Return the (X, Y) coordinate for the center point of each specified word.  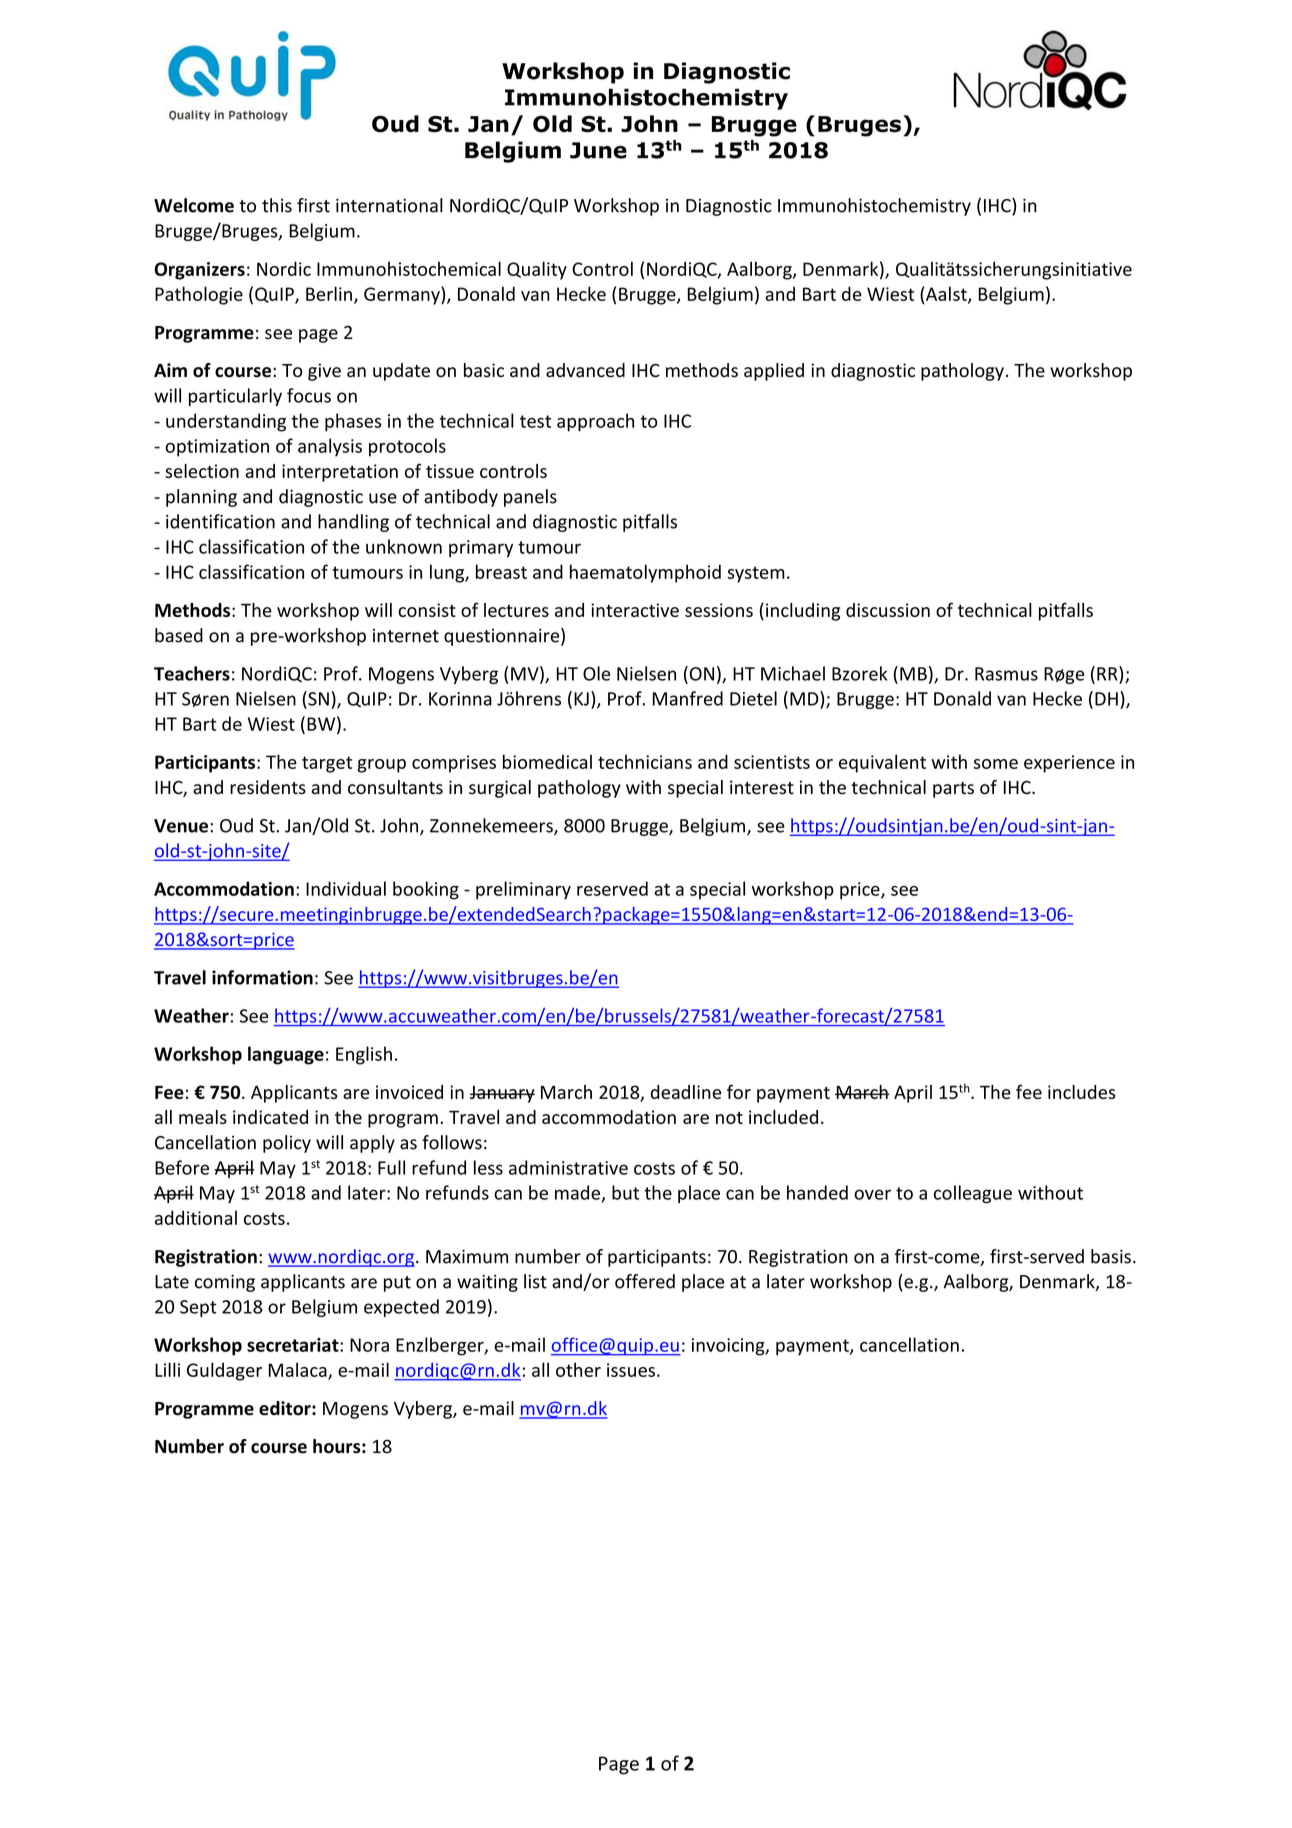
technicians (645, 761)
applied (774, 372)
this (277, 205)
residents (268, 787)
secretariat (294, 1345)
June (598, 150)
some (995, 764)
